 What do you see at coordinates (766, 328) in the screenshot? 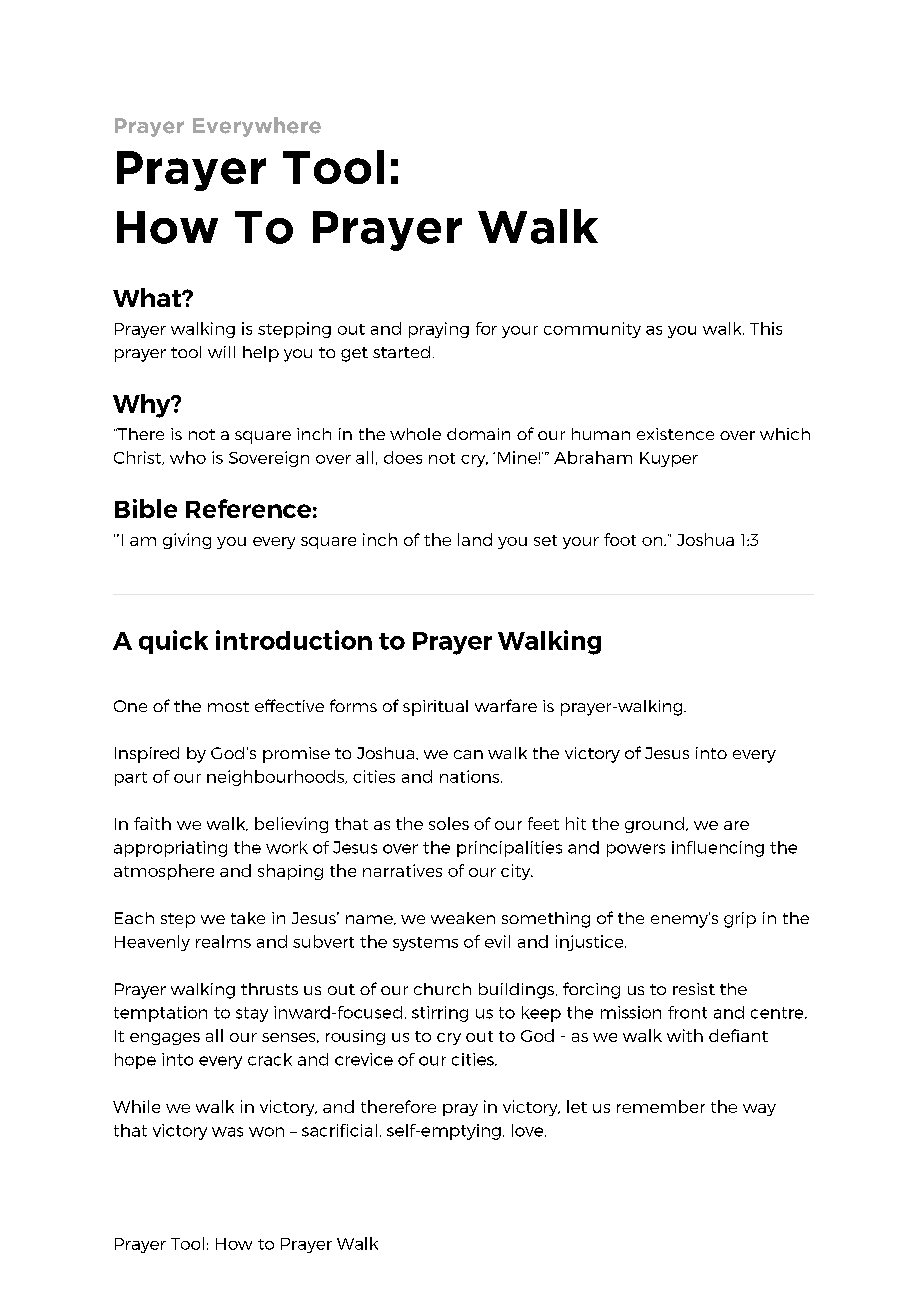
I see `This` at bounding box center [766, 328].
